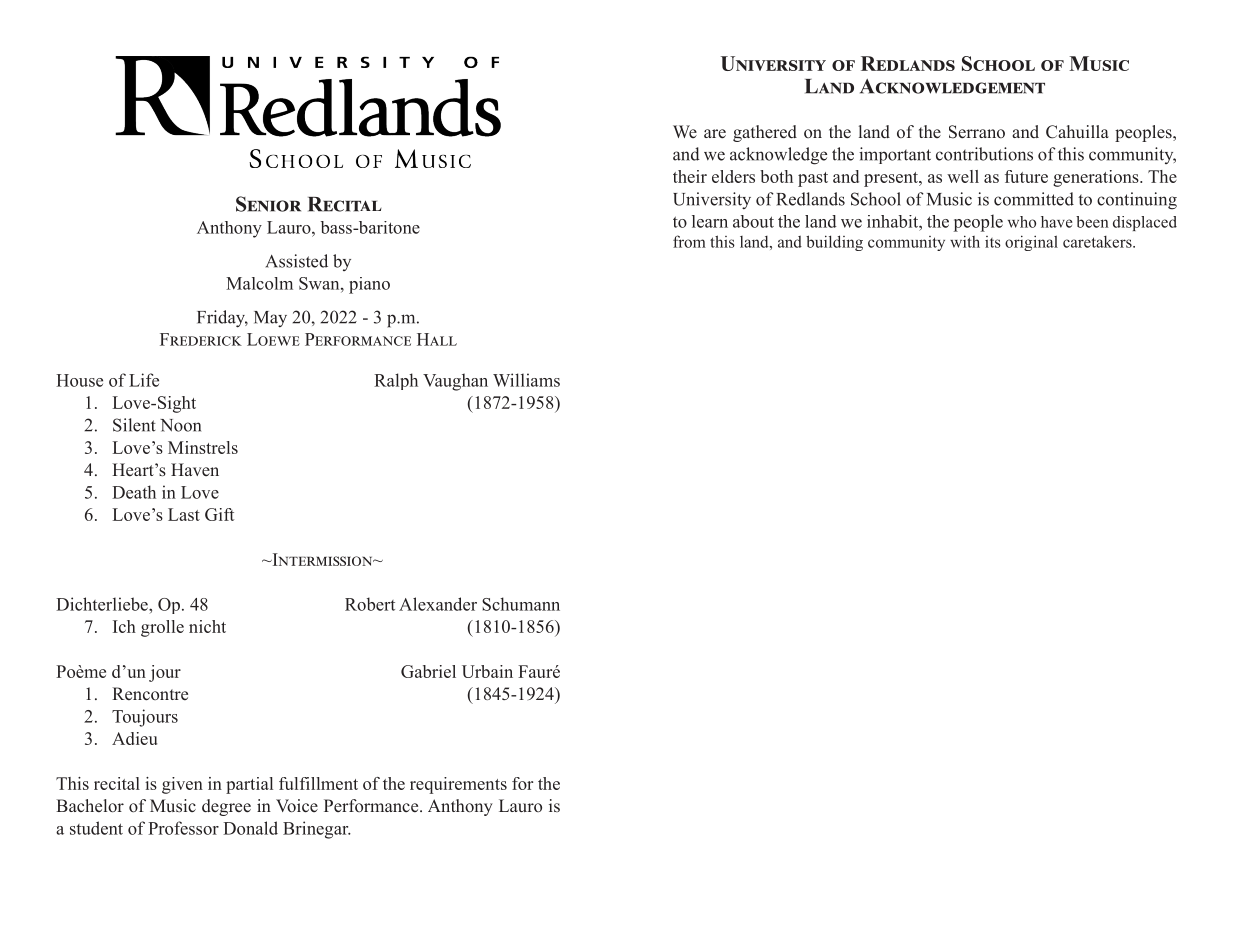 This page has height=952, width=1233. What do you see at coordinates (690, 176) in the page?
I see `their` at bounding box center [690, 176].
